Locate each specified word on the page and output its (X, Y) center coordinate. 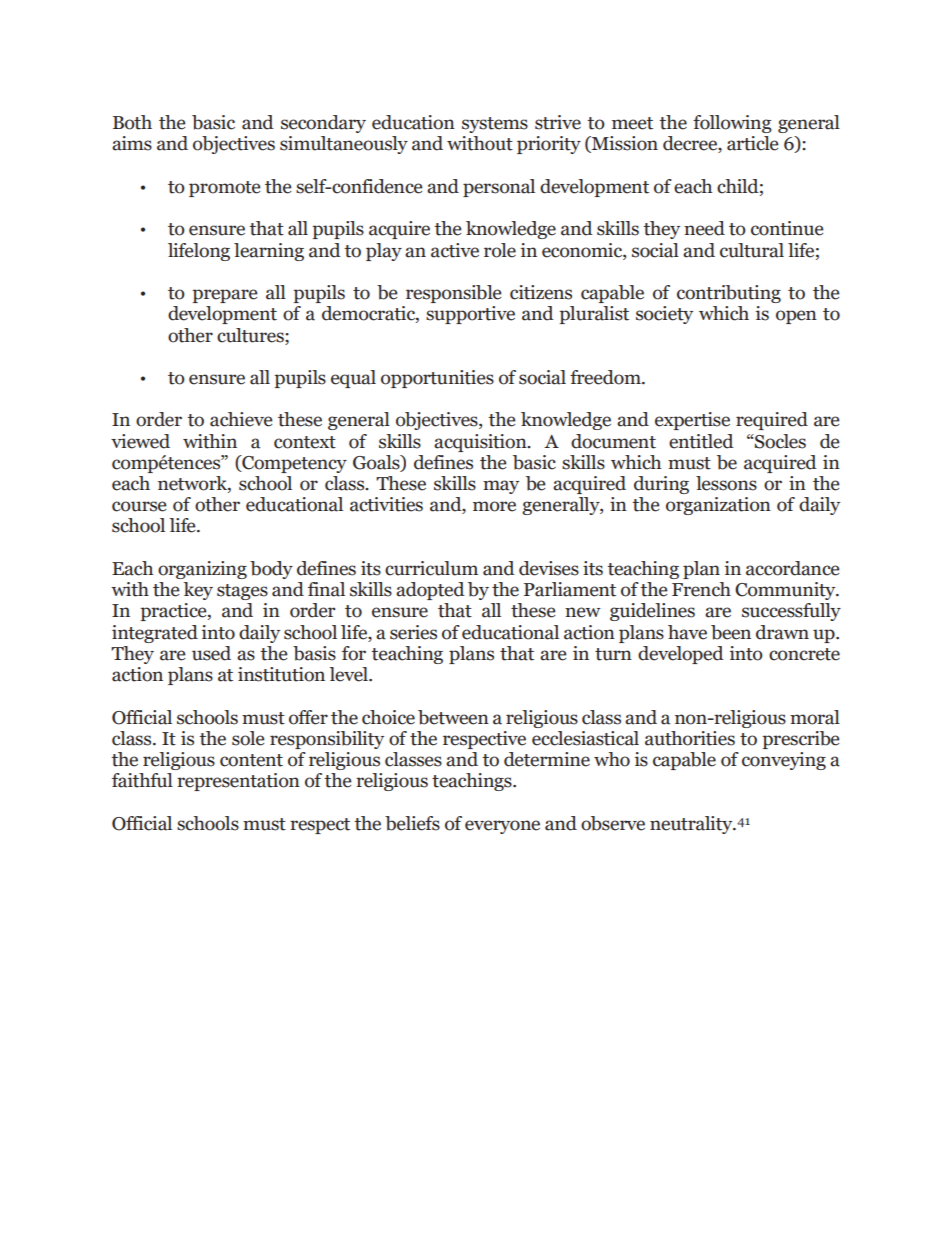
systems (495, 125)
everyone (502, 827)
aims (132, 143)
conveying (784, 761)
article (753, 143)
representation (238, 782)
